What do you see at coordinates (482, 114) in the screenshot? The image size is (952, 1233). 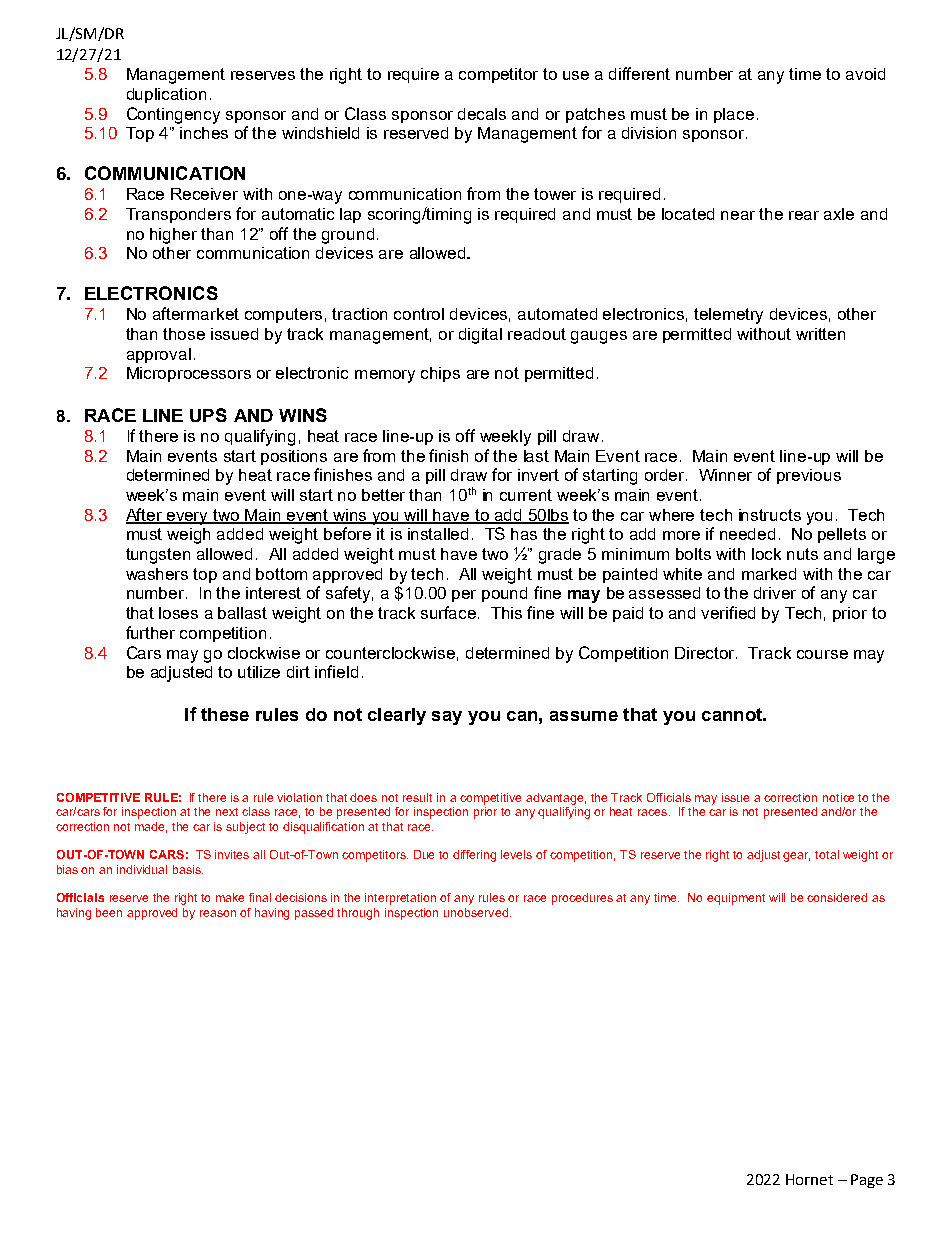 I see `decals` at bounding box center [482, 114].
